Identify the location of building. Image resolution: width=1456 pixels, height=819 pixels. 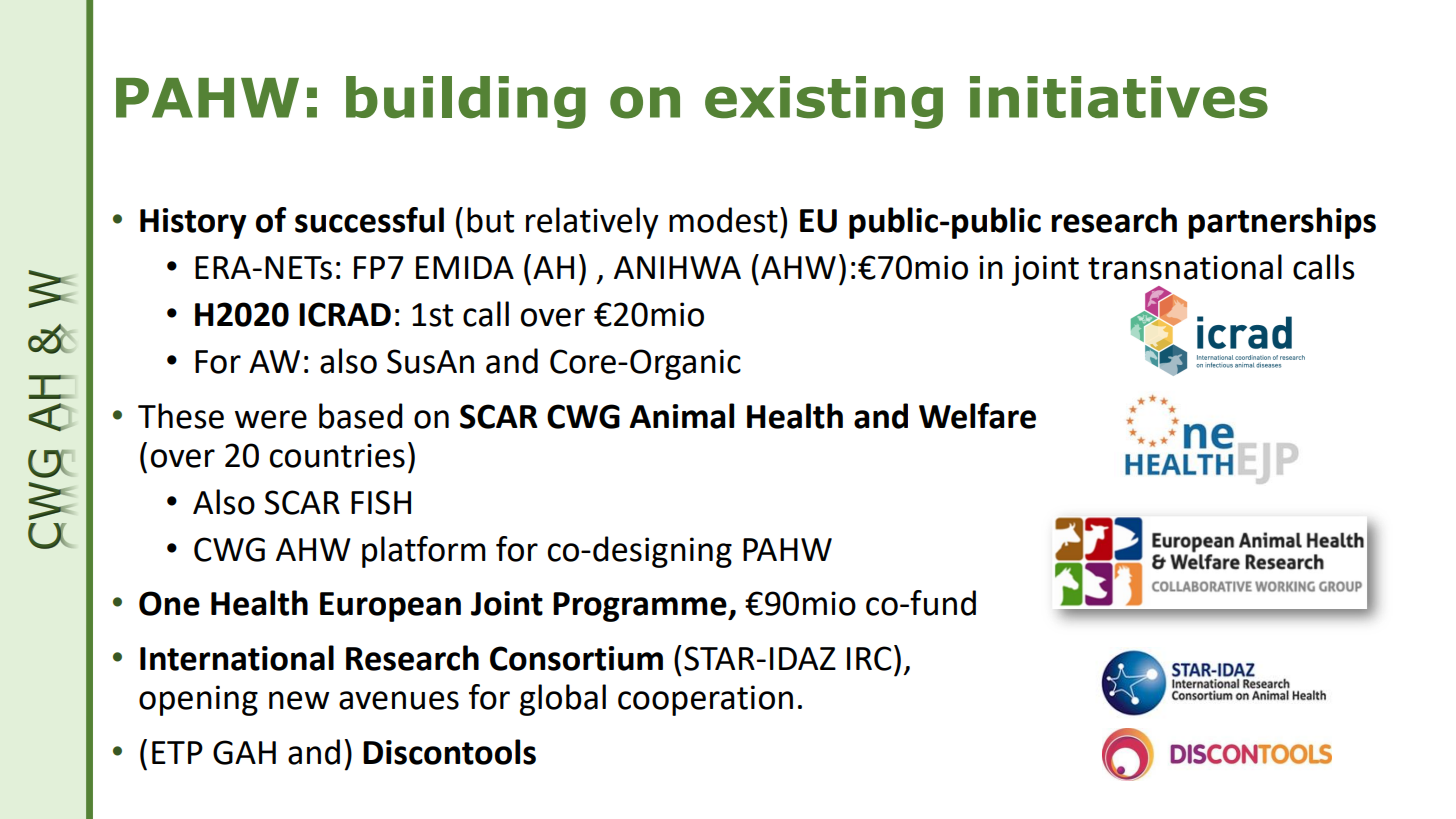
(466, 102).
